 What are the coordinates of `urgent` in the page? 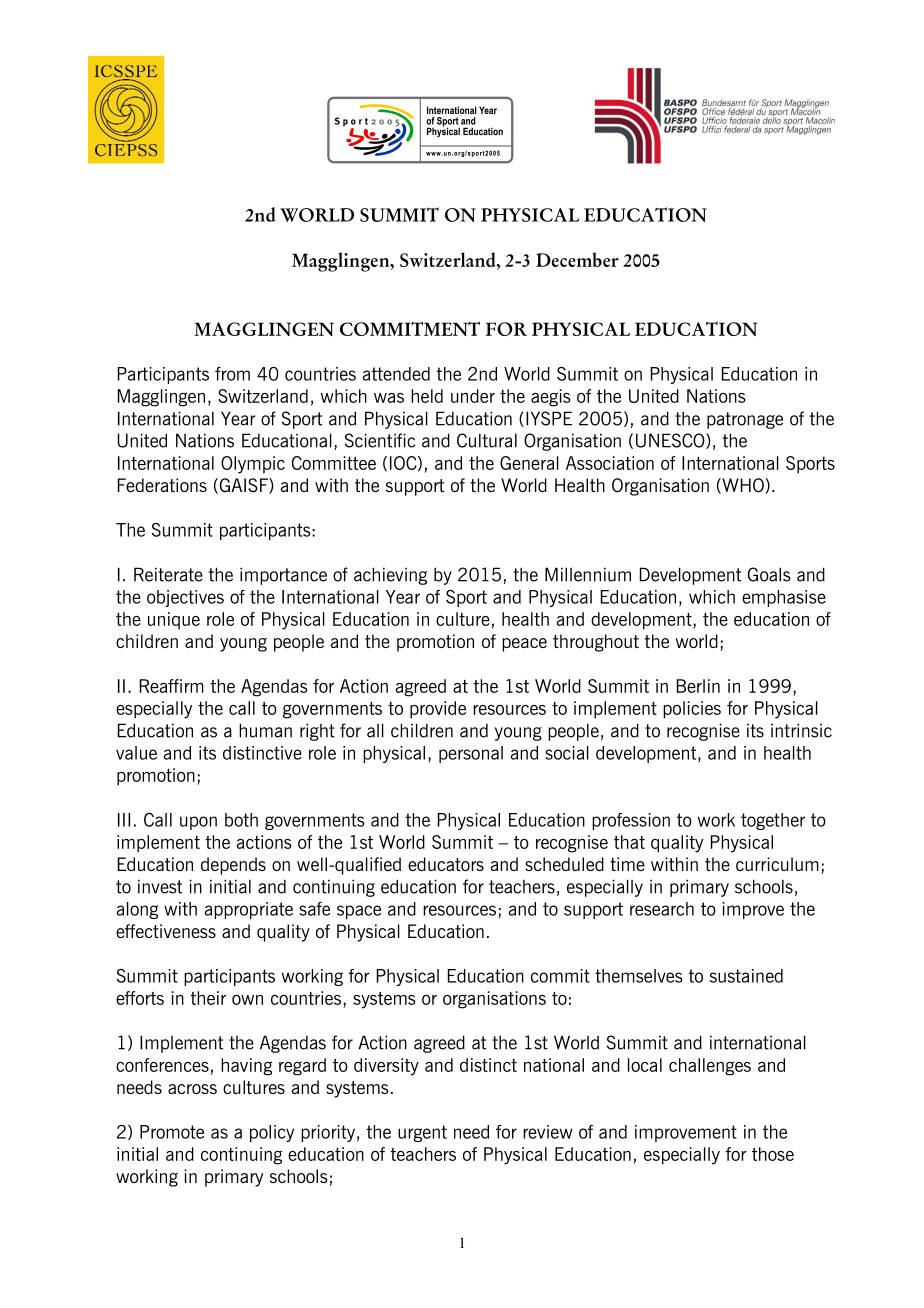 It's located at (422, 1133).
